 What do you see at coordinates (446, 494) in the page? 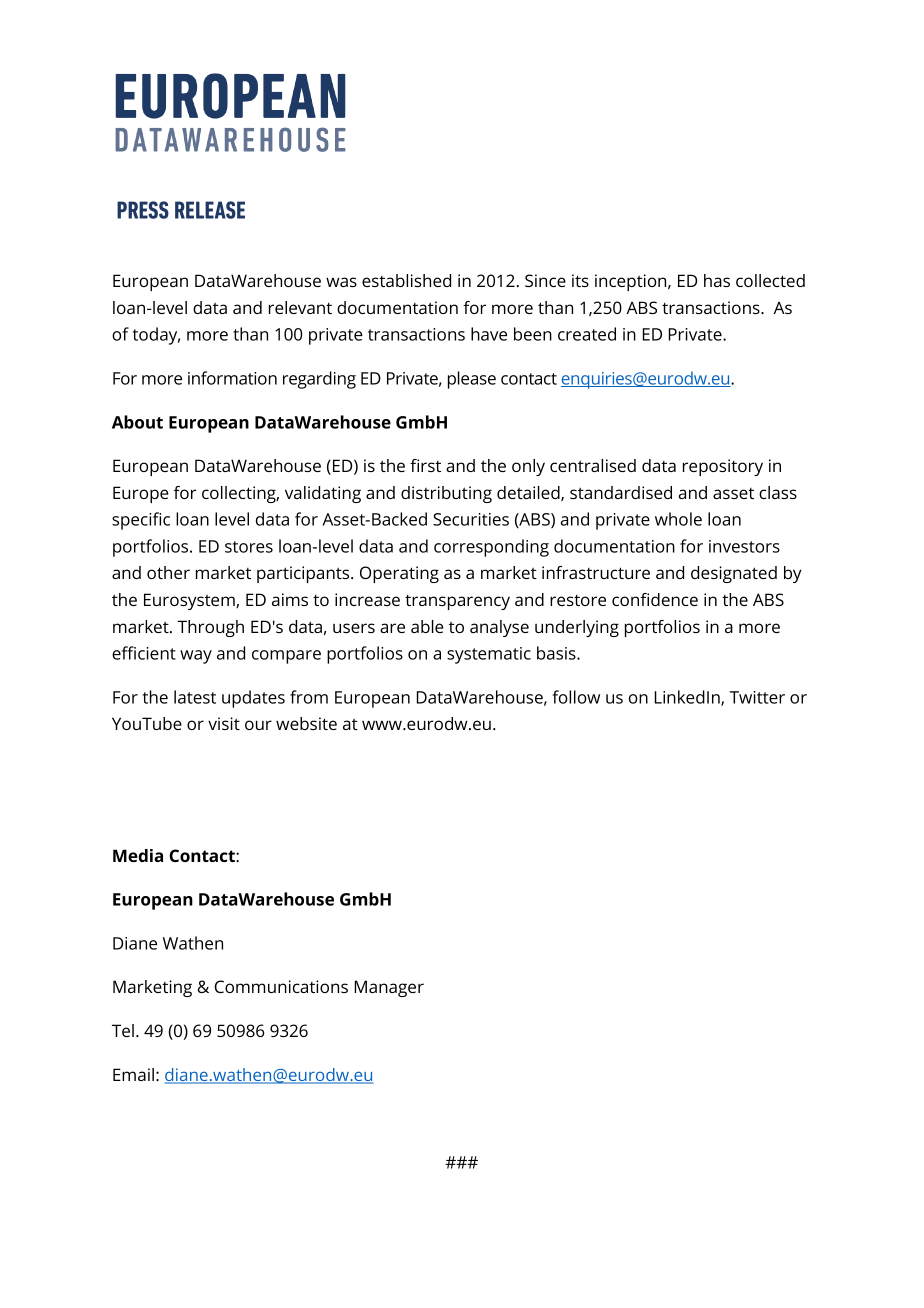
I see `distributing` at bounding box center [446, 494].
